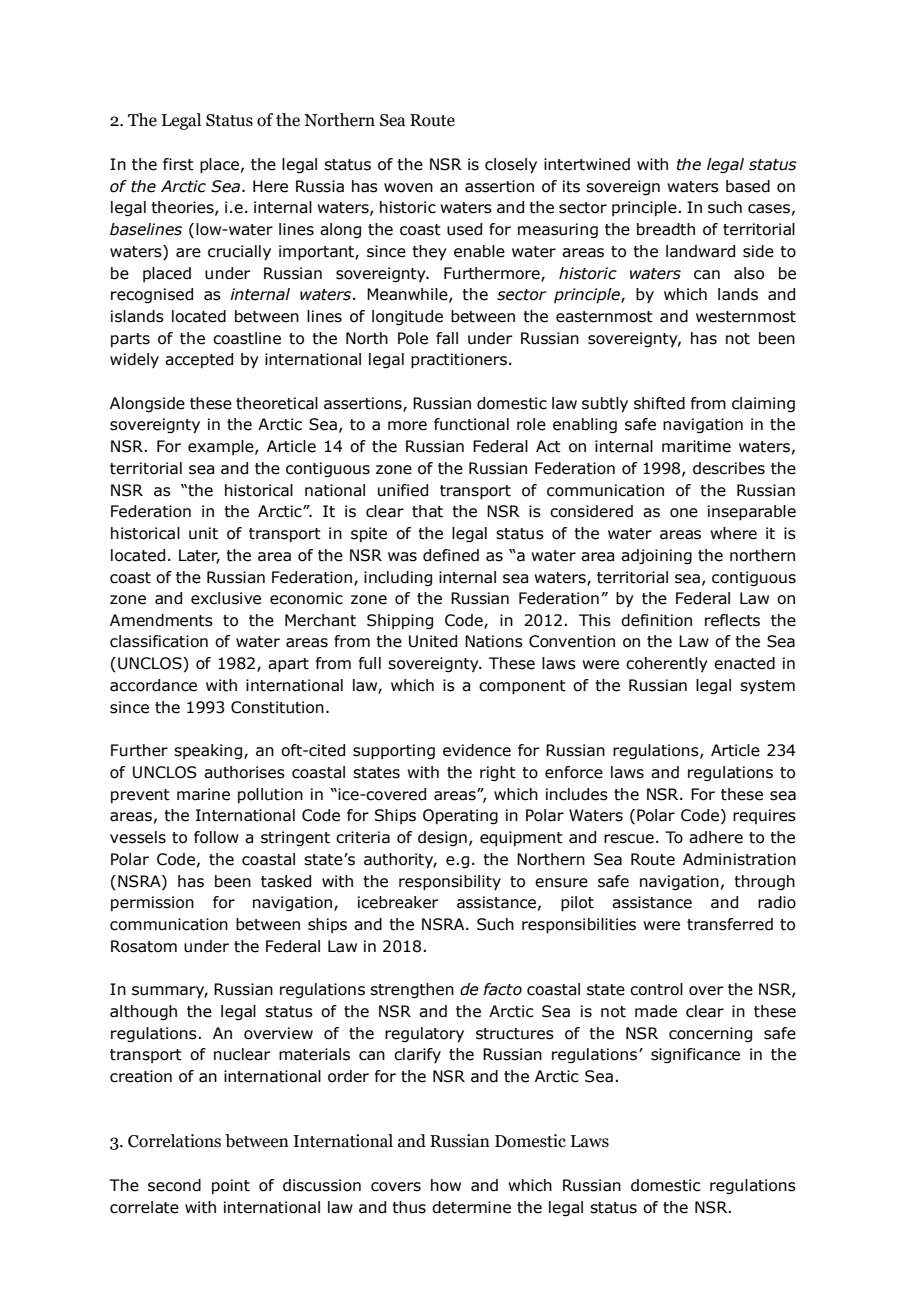 This document has width=924, height=1308. What do you see at coordinates (178, 164) in the document?
I see `first` at bounding box center [178, 164].
